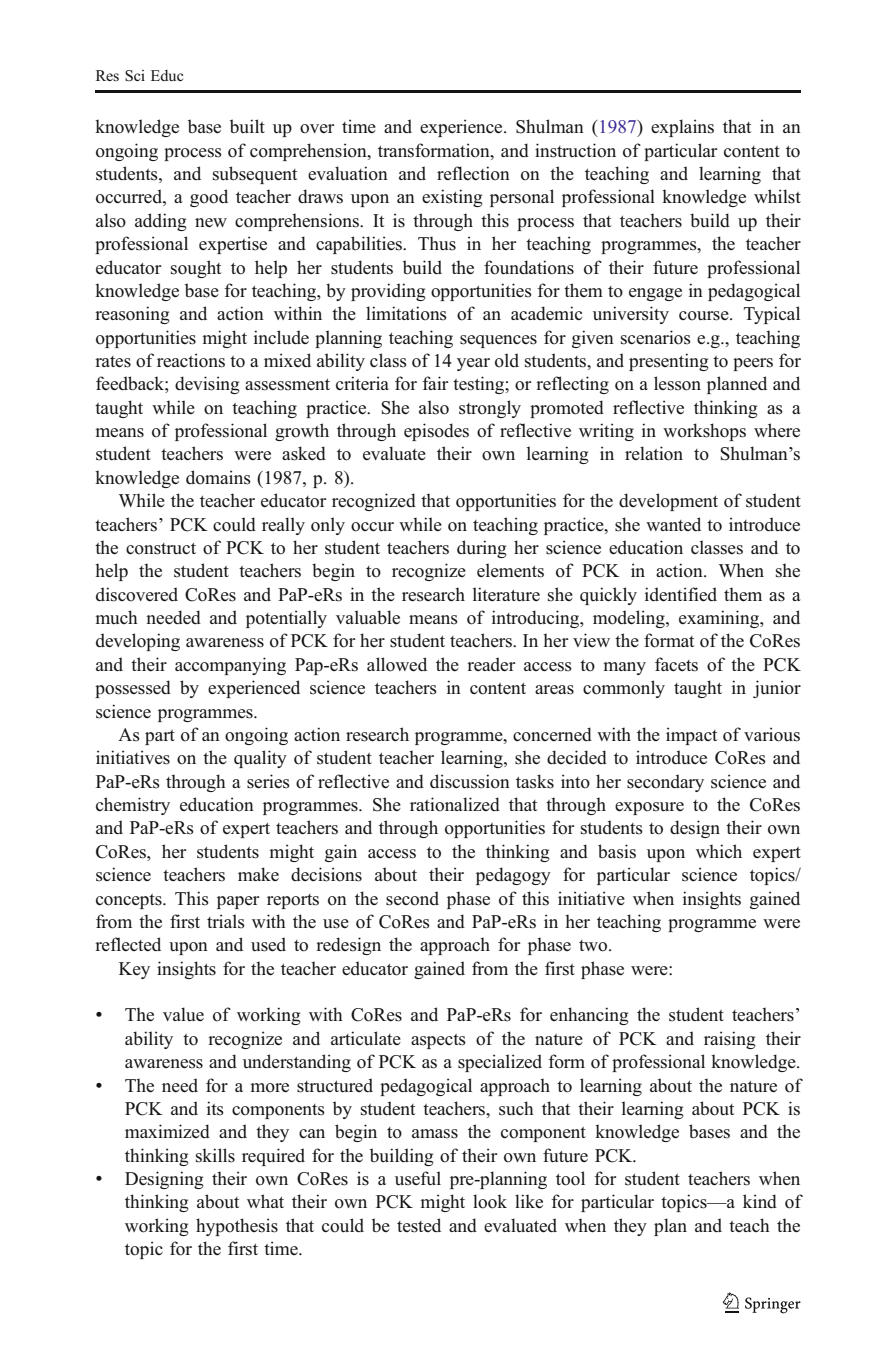 The height and width of the document is (1359, 896). Describe the element at coordinates (682, 128) in the document. I see `explains` at that location.
